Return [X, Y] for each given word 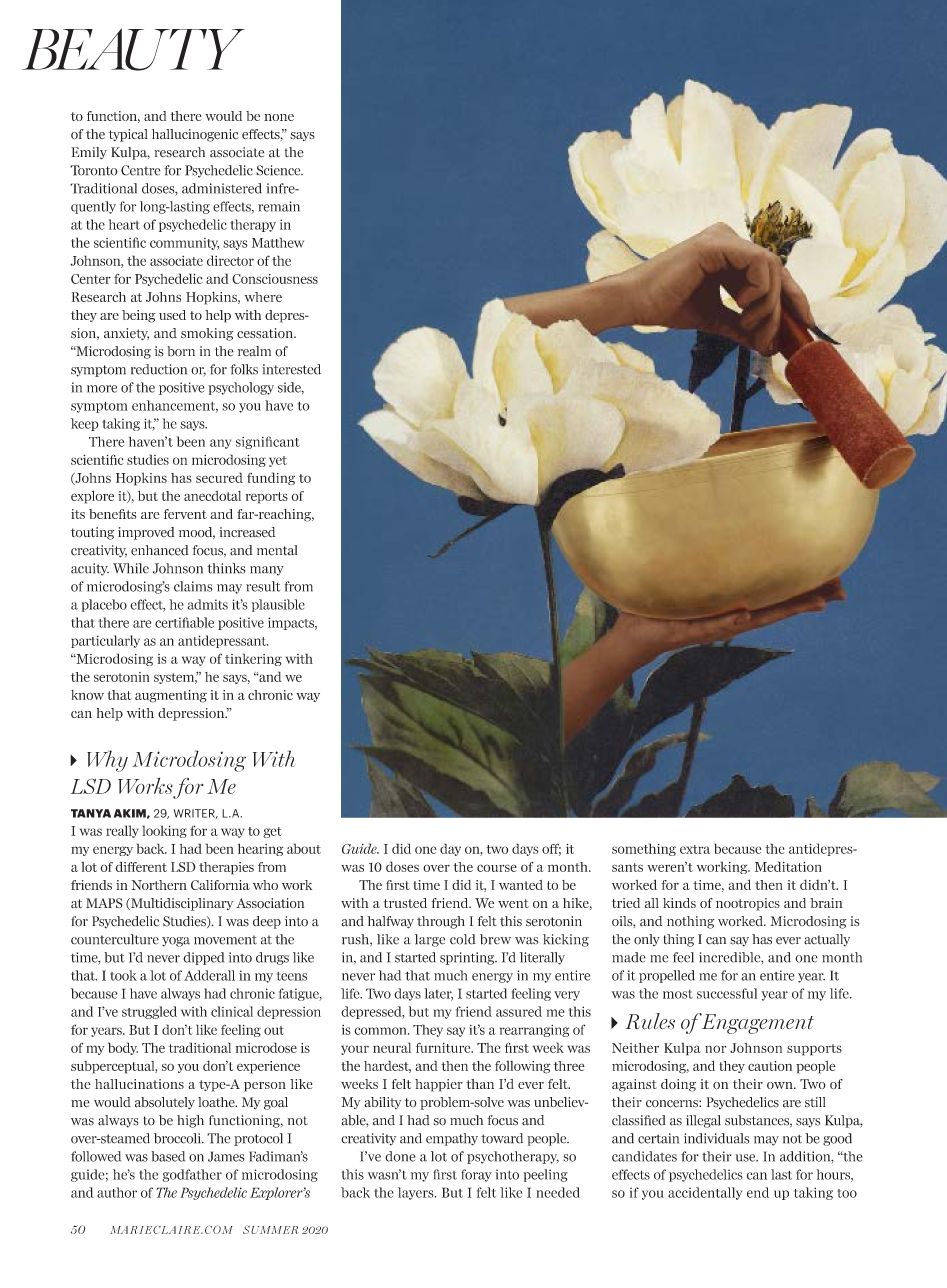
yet [278, 461]
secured [219, 477]
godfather [192, 1175]
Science [279, 170]
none [279, 117]
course [497, 868]
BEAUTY [133, 49]
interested [291, 369]
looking [164, 831]
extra [695, 849]
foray [476, 1175]
